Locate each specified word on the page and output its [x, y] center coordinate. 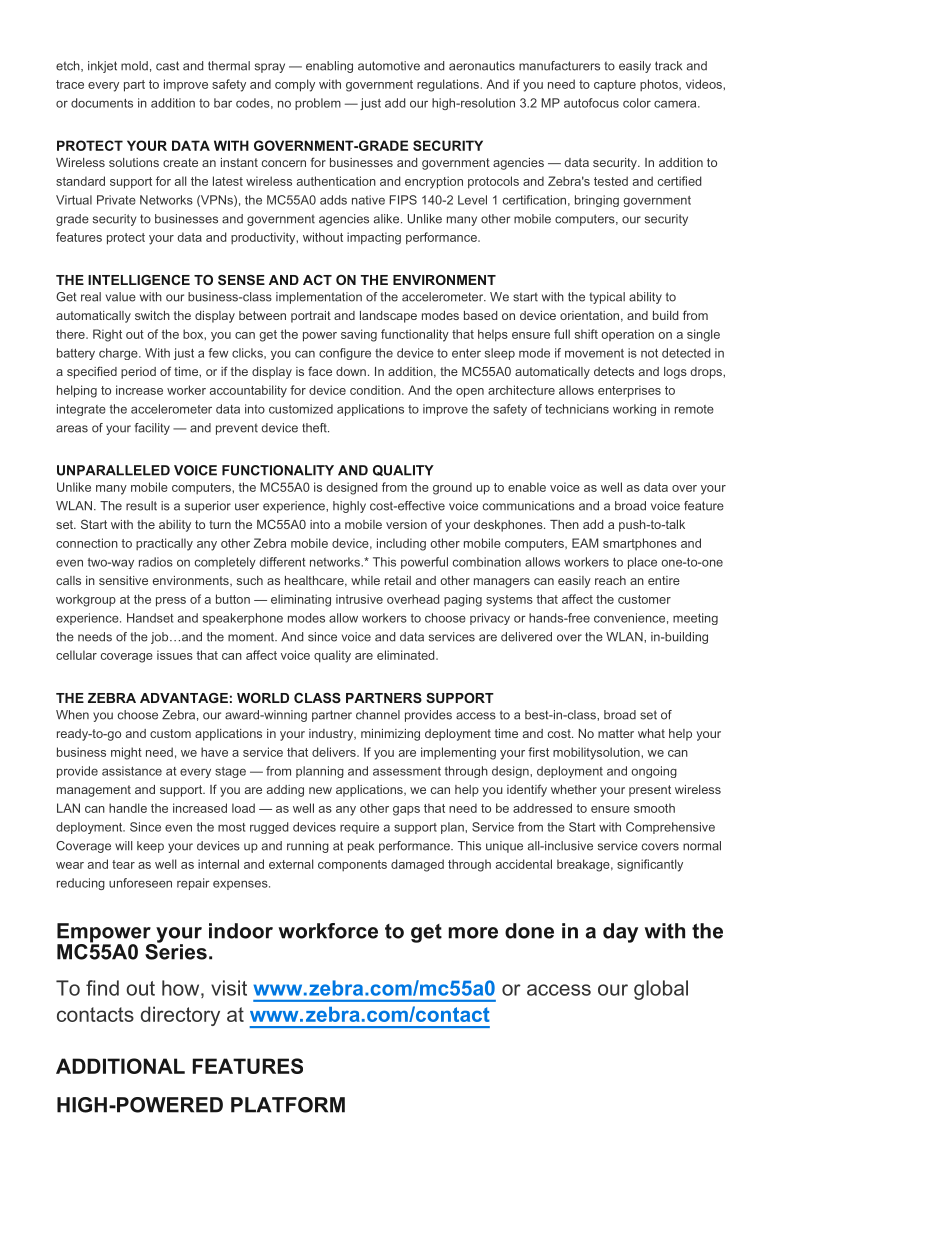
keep [150, 847]
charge [119, 354]
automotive [389, 66]
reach [610, 580]
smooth [654, 808]
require [359, 828]
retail [398, 580]
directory [180, 1016]
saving [359, 335]
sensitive [123, 580]
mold [134, 66]
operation [627, 335]
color [637, 103]
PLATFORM [288, 1105]
